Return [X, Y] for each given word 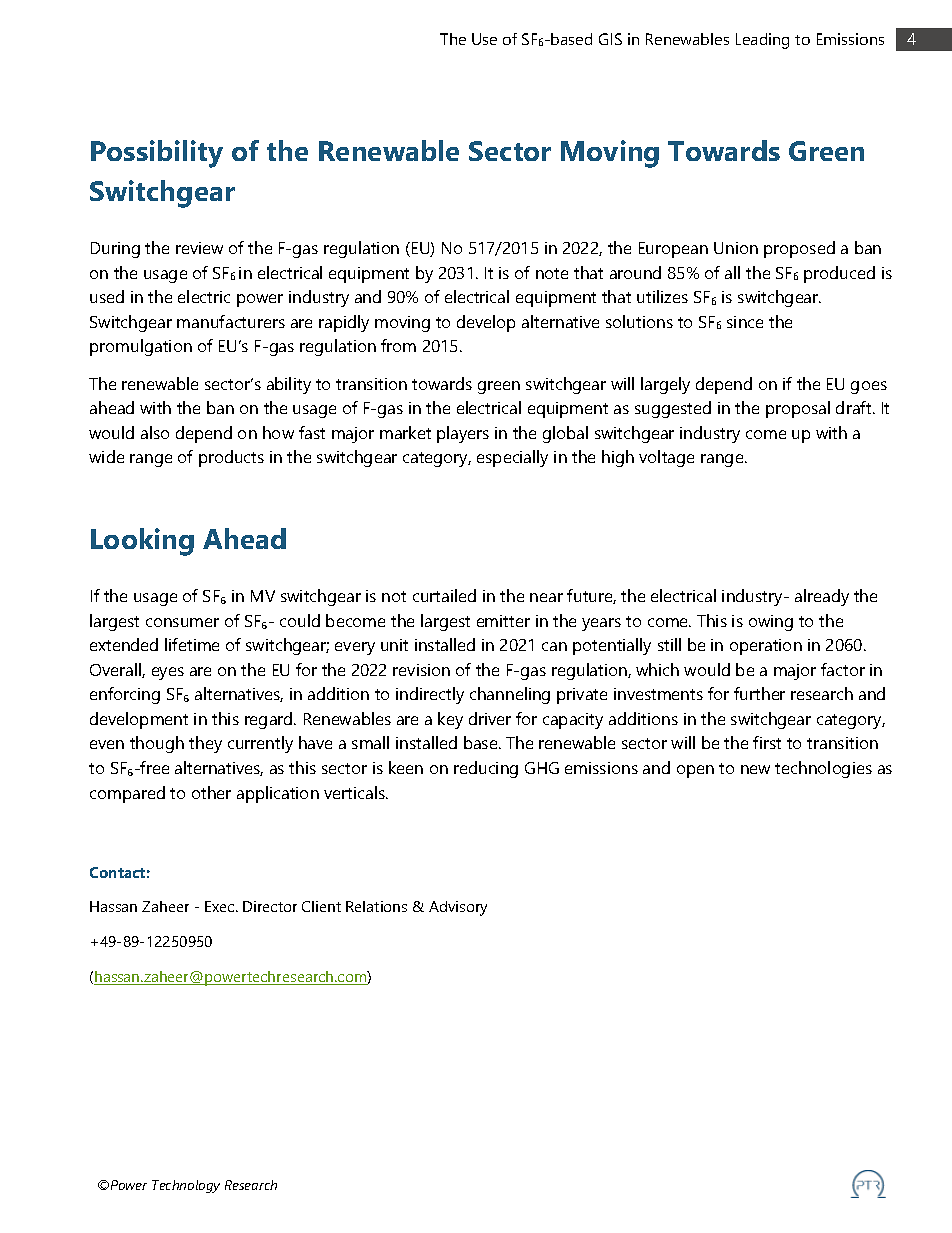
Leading [762, 41]
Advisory [458, 908]
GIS [610, 39]
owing [771, 623]
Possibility [157, 154]
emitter [503, 621]
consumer [182, 622]
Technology [186, 1186]
